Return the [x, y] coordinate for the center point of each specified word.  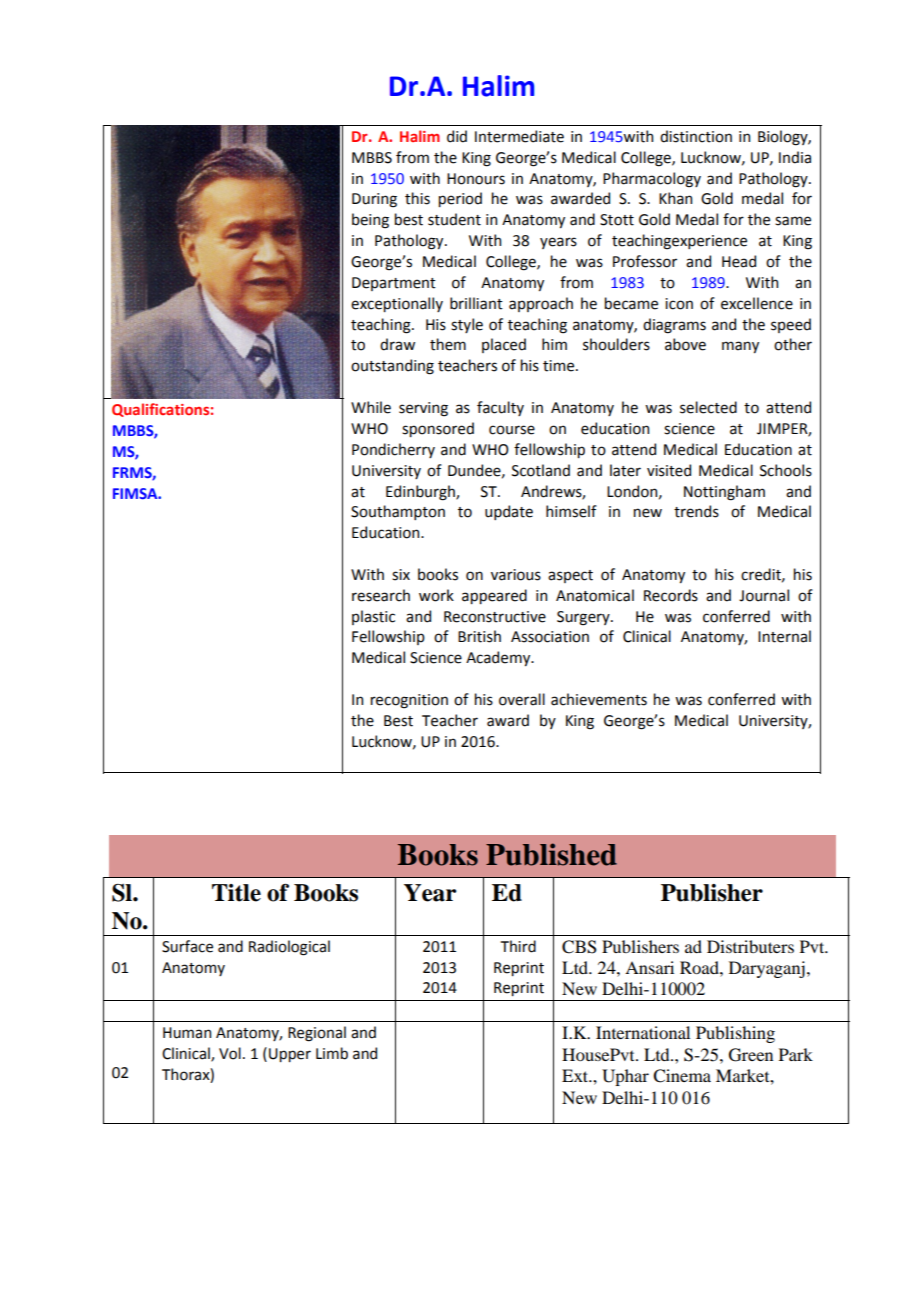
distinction [696, 136]
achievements [599, 699]
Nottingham [724, 493]
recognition [409, 701]
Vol [230, 1053]
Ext [576, 1075]
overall [522, 699]
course [512, 430]
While [371, 407]
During [374, 200]
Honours [476, 179]
